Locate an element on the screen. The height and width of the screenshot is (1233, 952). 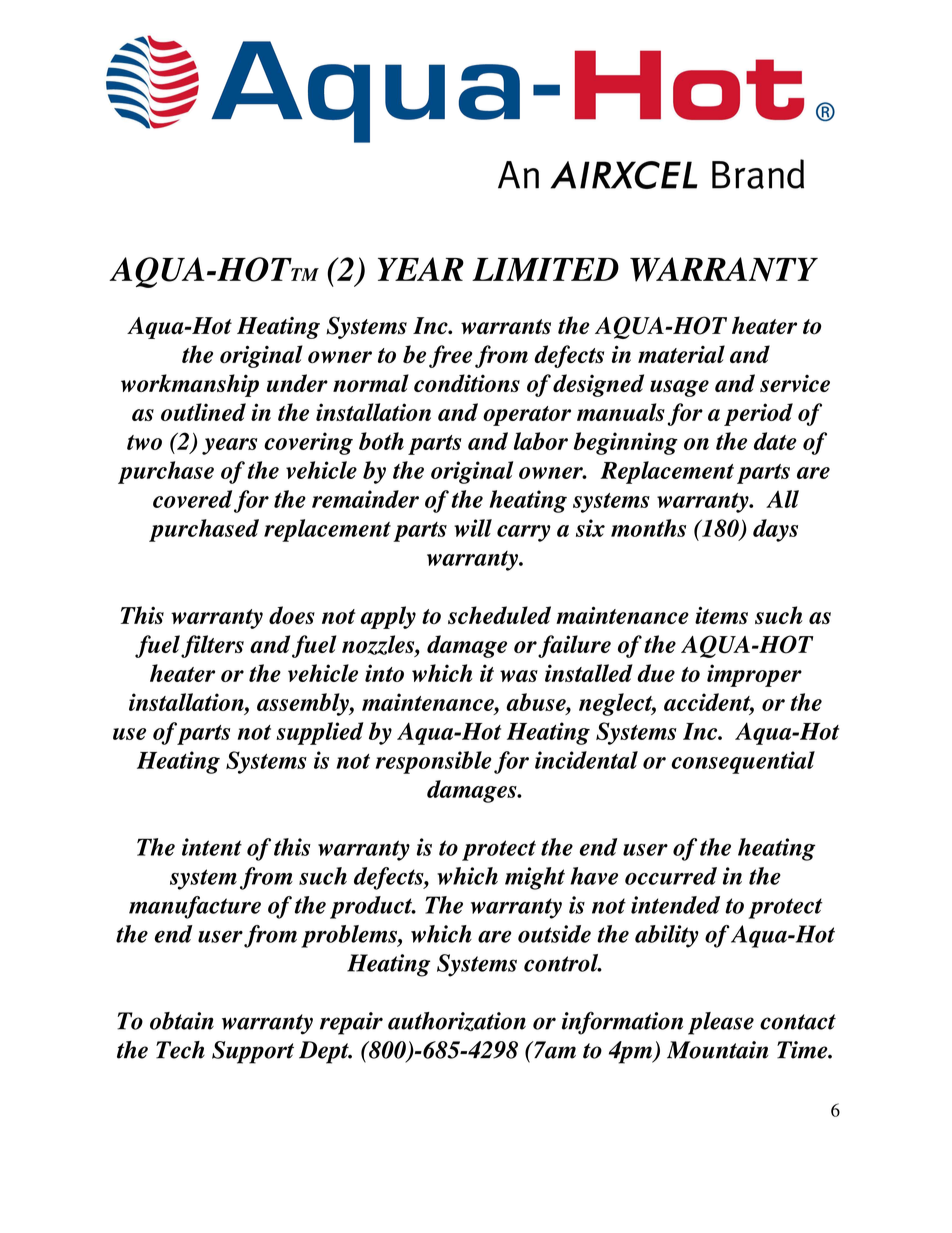
warrants is located at coordinates (506, 327).
